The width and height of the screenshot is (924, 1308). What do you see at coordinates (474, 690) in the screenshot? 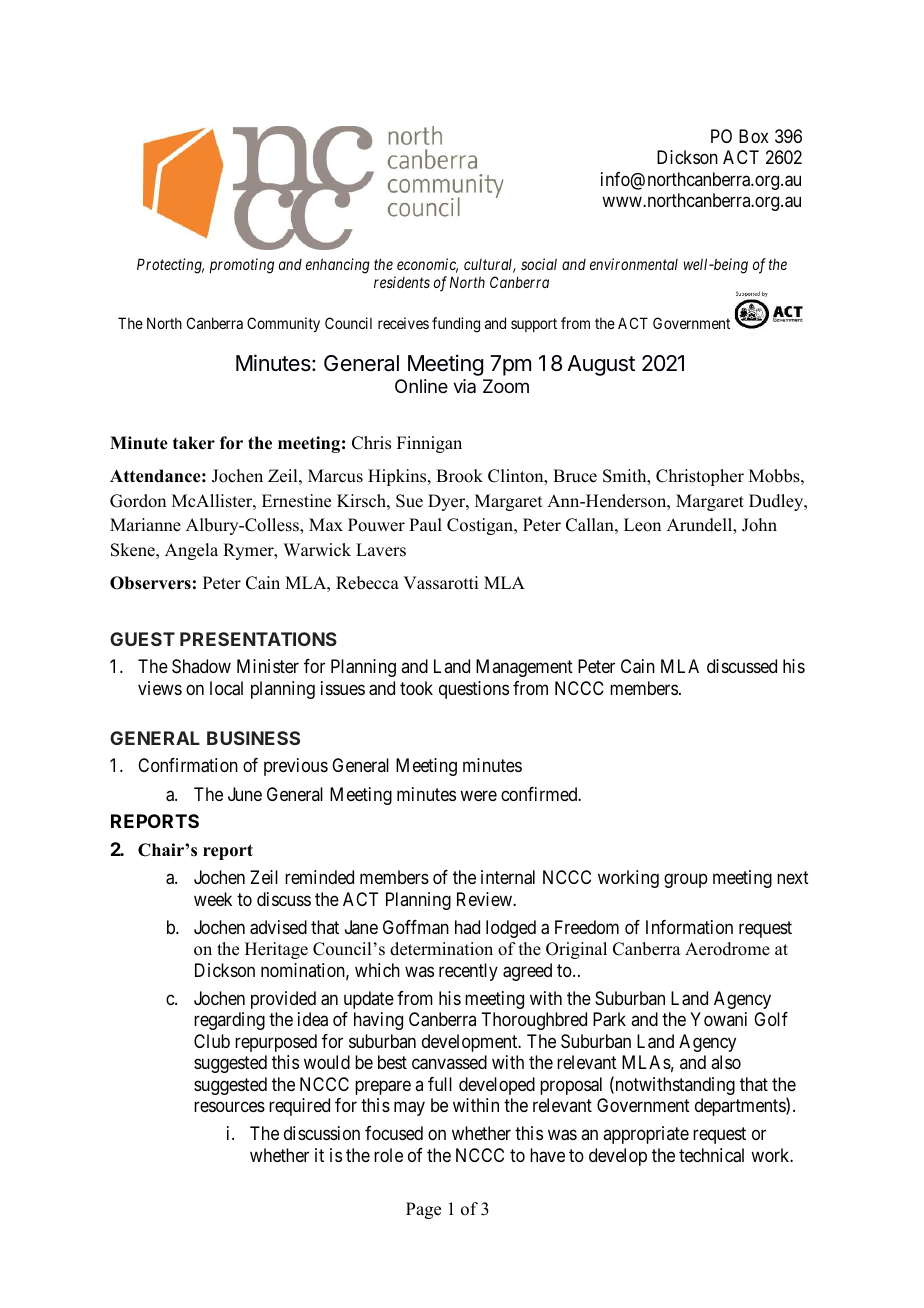
I see `questions` at bounding box center [474, 690].
